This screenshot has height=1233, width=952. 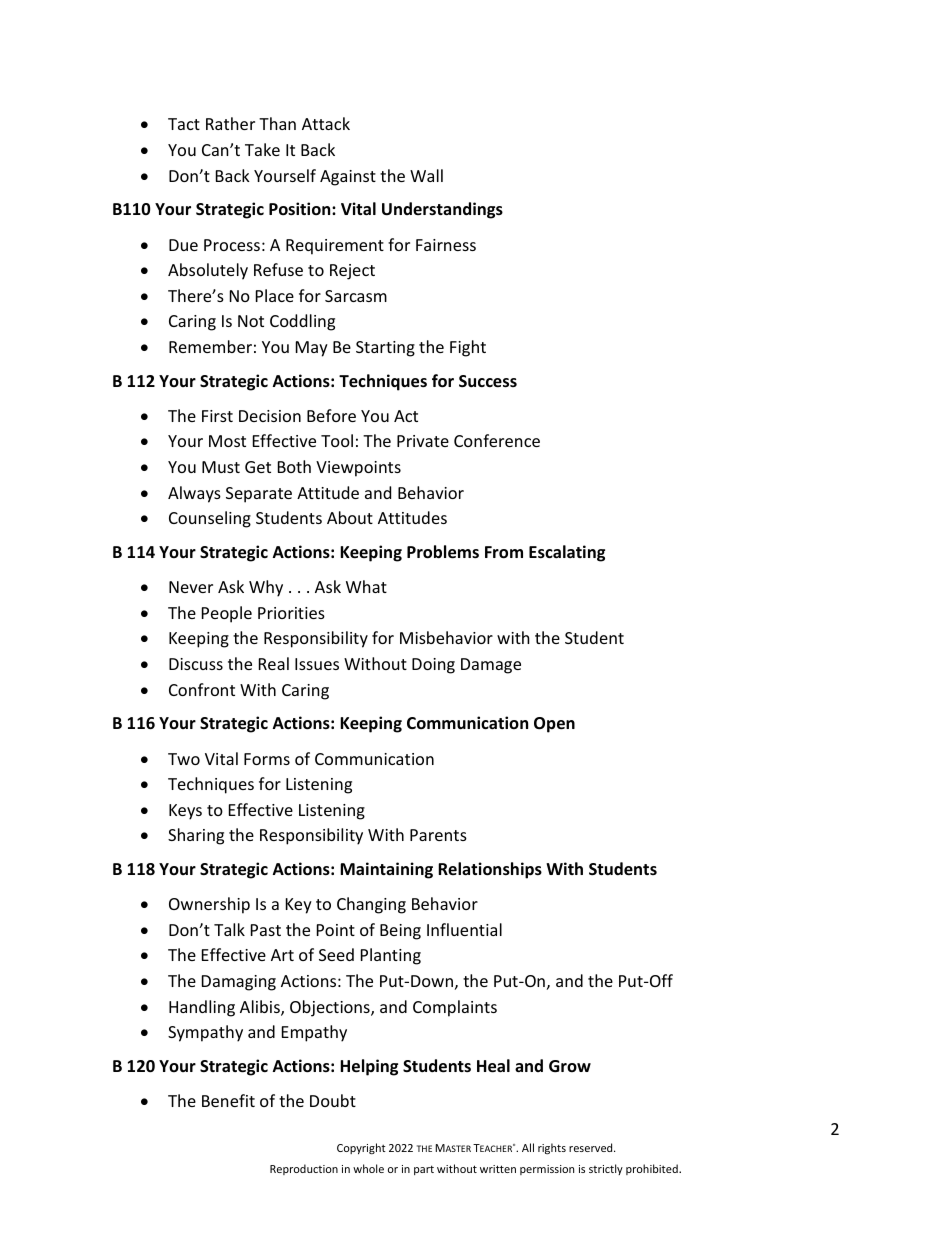 What do you see at coordinates (442, 210) in the screenshot?
I see `Understandings` at bounding box center [442, 210].
